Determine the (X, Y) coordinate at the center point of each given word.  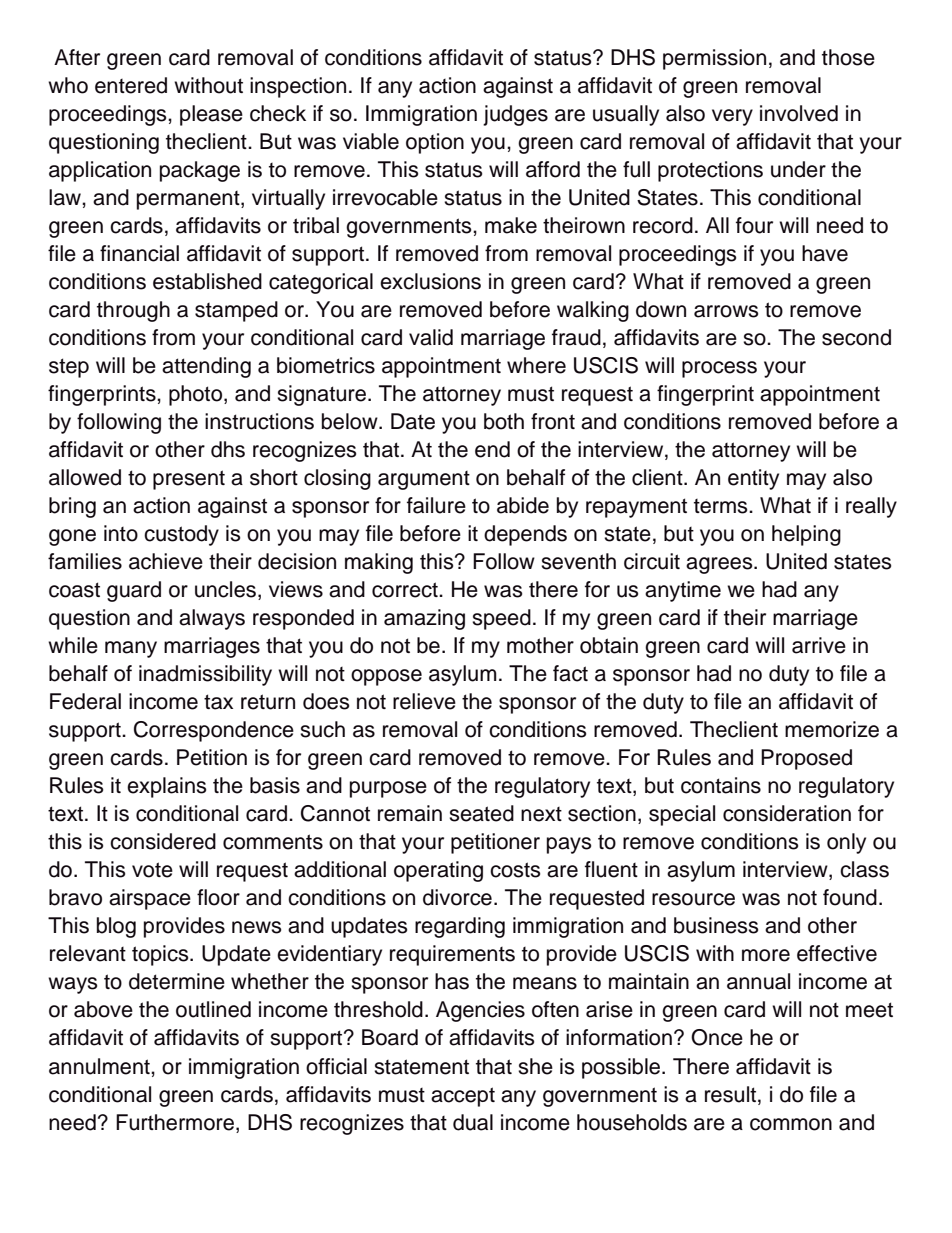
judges (515, 115)
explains (166, 787)
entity (753, 479)
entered (131, 85)
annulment (100, 1066)
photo (197, 395)
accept (463, 1097)
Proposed (806, 759)
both (504, 421)
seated (481, 813)
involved (799, 113)
